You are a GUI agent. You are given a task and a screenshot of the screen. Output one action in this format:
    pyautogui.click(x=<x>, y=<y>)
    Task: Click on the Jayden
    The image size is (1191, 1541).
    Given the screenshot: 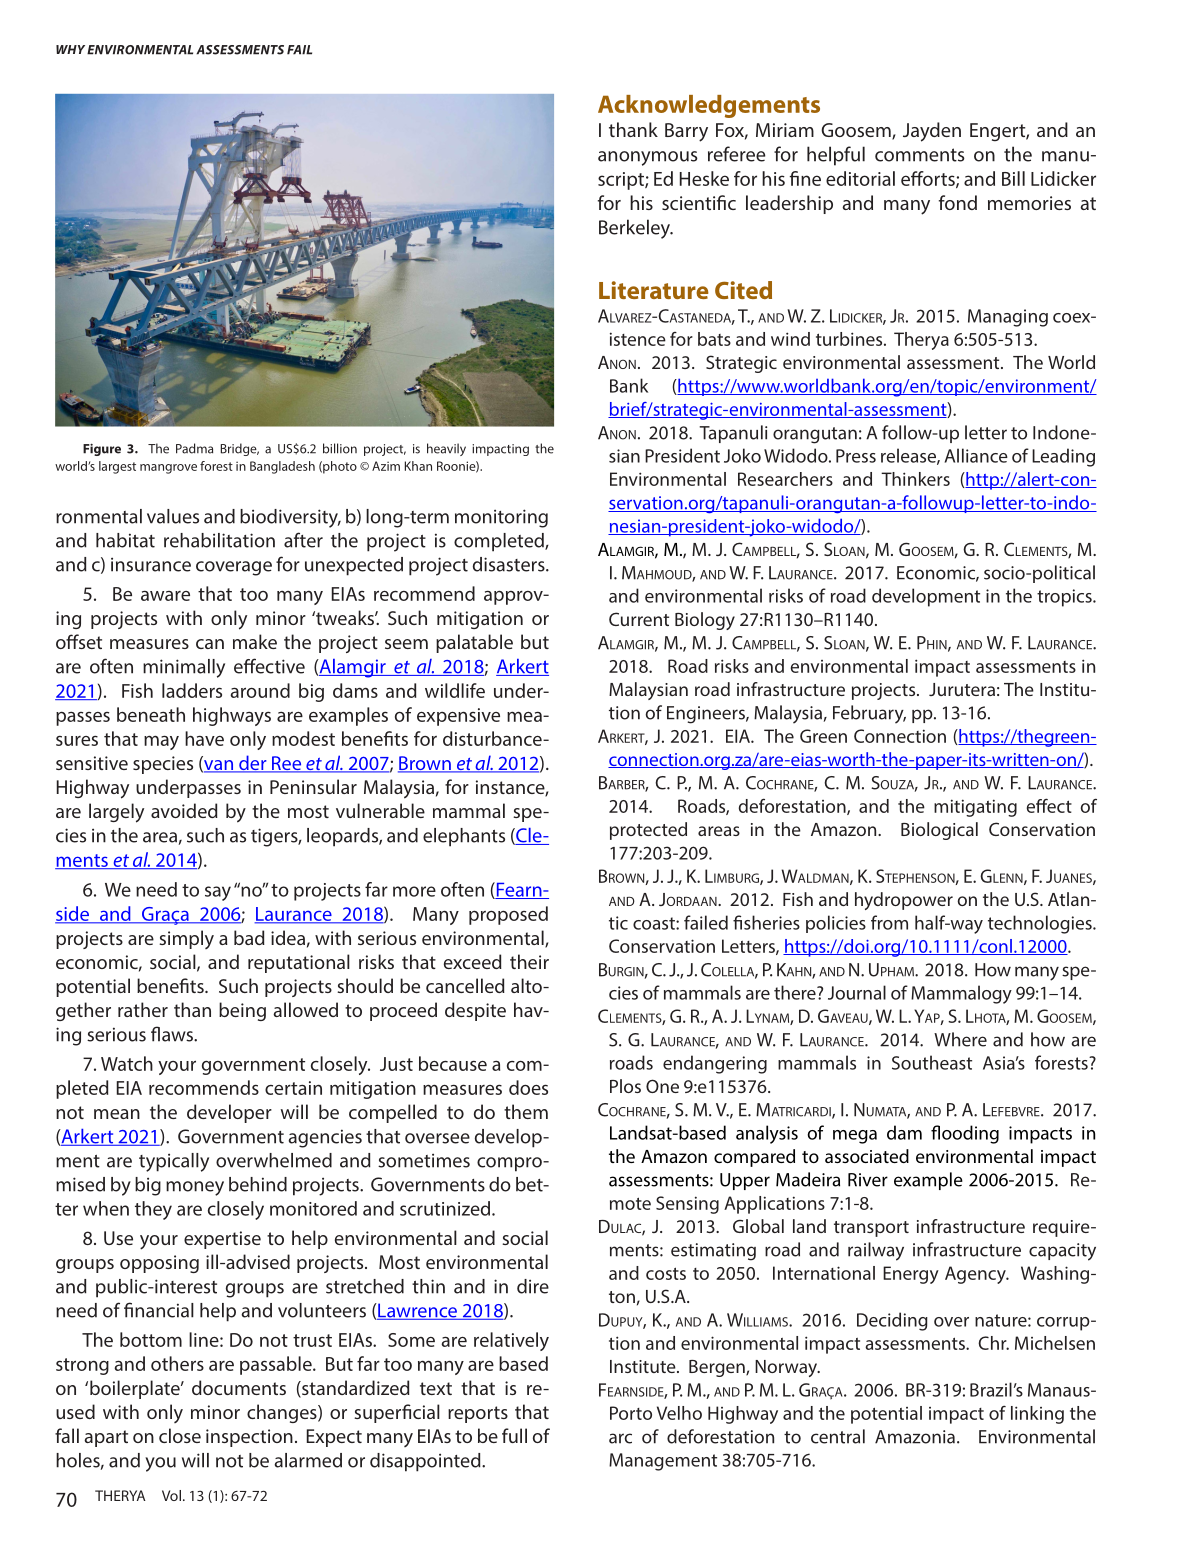 What is the action you would take?
    pyautogui.click(x=932, y=132)
